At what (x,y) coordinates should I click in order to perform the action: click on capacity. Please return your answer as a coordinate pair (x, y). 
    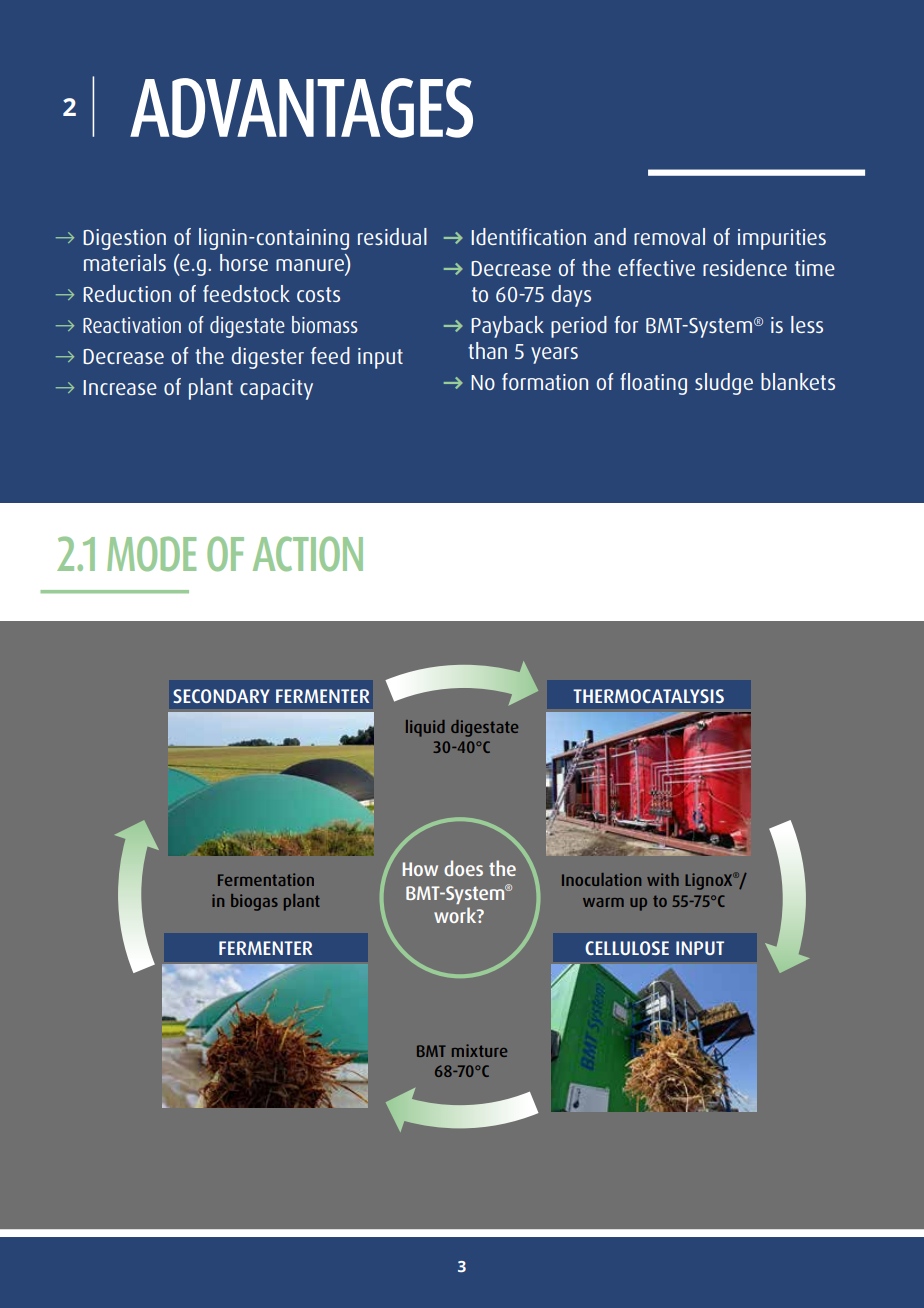
    Looking at the image, I should click on (276, 389).
